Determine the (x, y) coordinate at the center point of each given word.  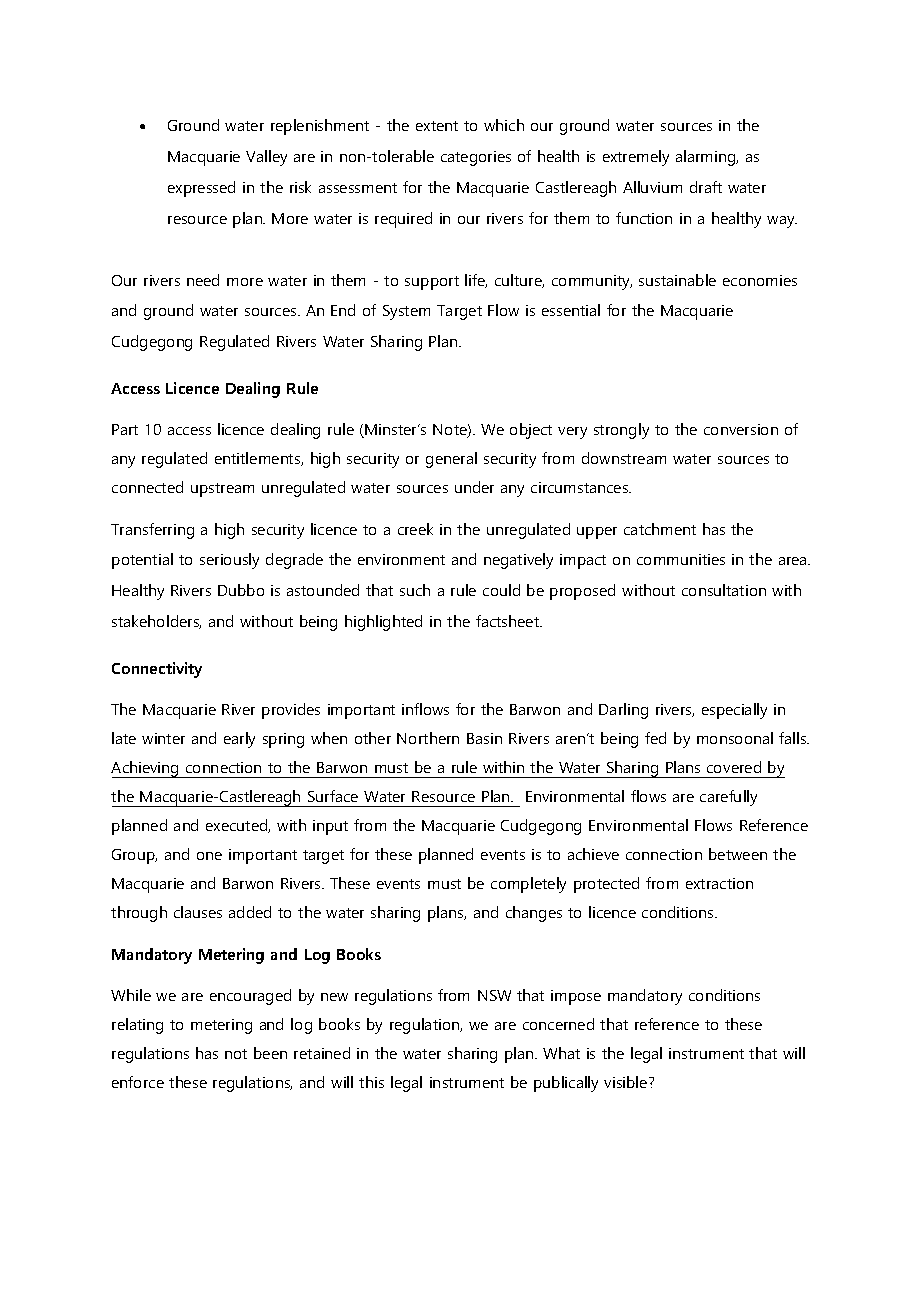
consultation (724, 590)
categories (476, 158)
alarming (707, 158)
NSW (494, 995)
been (270, 1053)
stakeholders (156, 622)
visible (627, 1082)
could (501, 590)
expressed (201, 189)
